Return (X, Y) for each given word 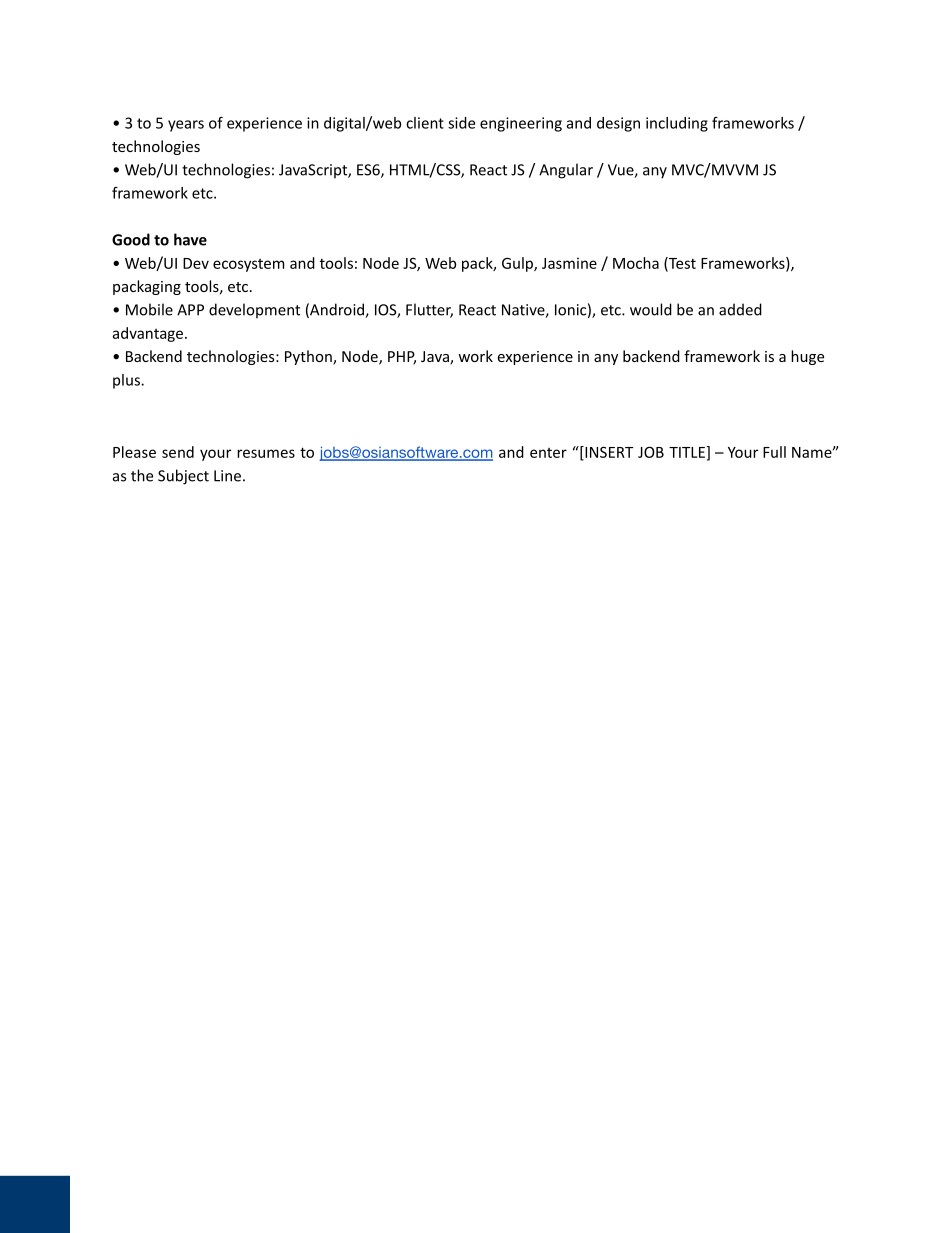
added (740, 309)
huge (807, 357)
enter (548, 453)
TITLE (688, 452)
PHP (402, 358)
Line (227, 476)
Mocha (636, 263)
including (677, 124)
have (190, 239)
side (461, 123)
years (186, 126)
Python (309, 357)
